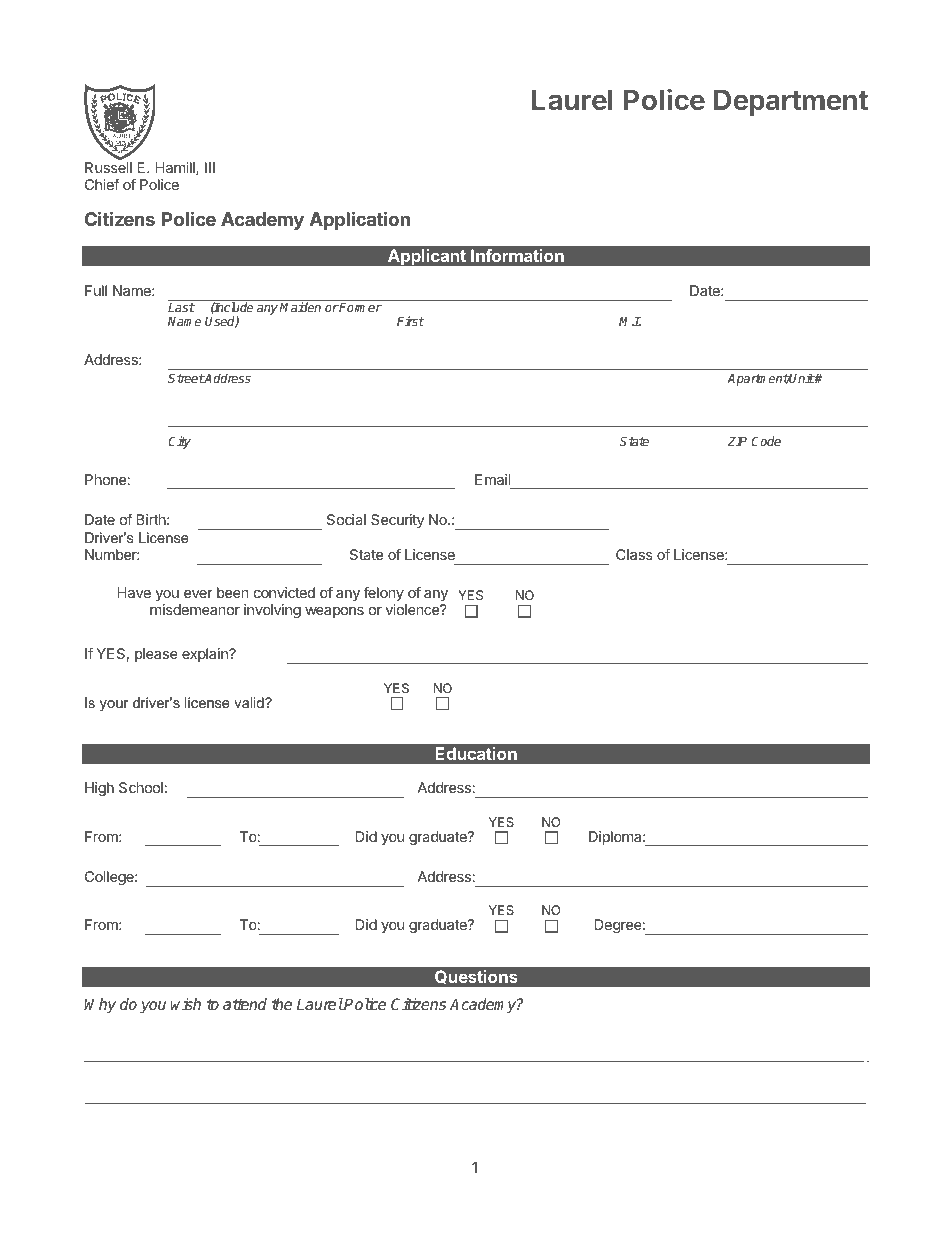 This image has width=952, height=1233. What do you see at coordinates (198, 594) in the image?
I see `ever` at bounding box center [198, 594].
